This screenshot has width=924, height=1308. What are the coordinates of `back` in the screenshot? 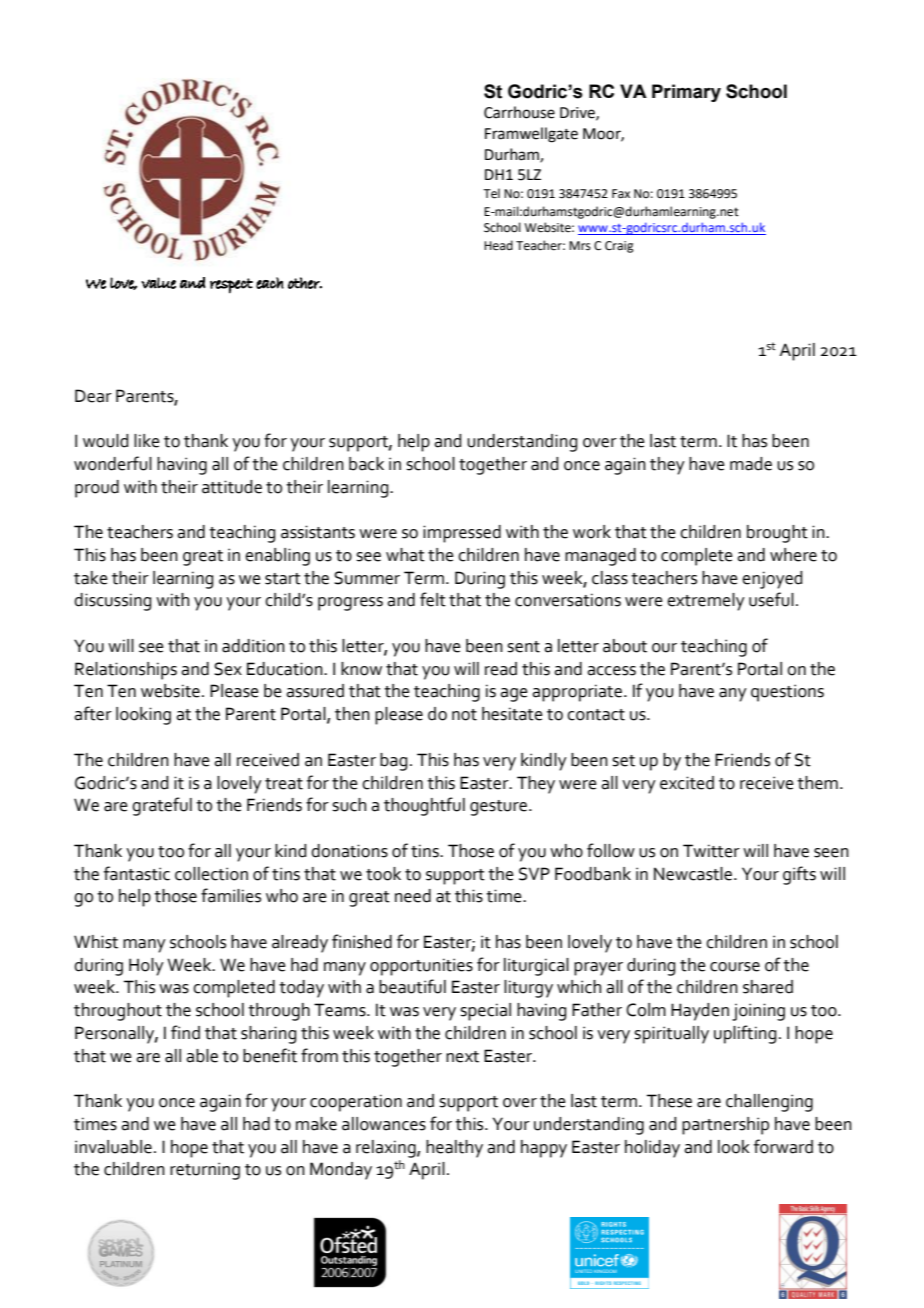 It's located at (366, 464).
